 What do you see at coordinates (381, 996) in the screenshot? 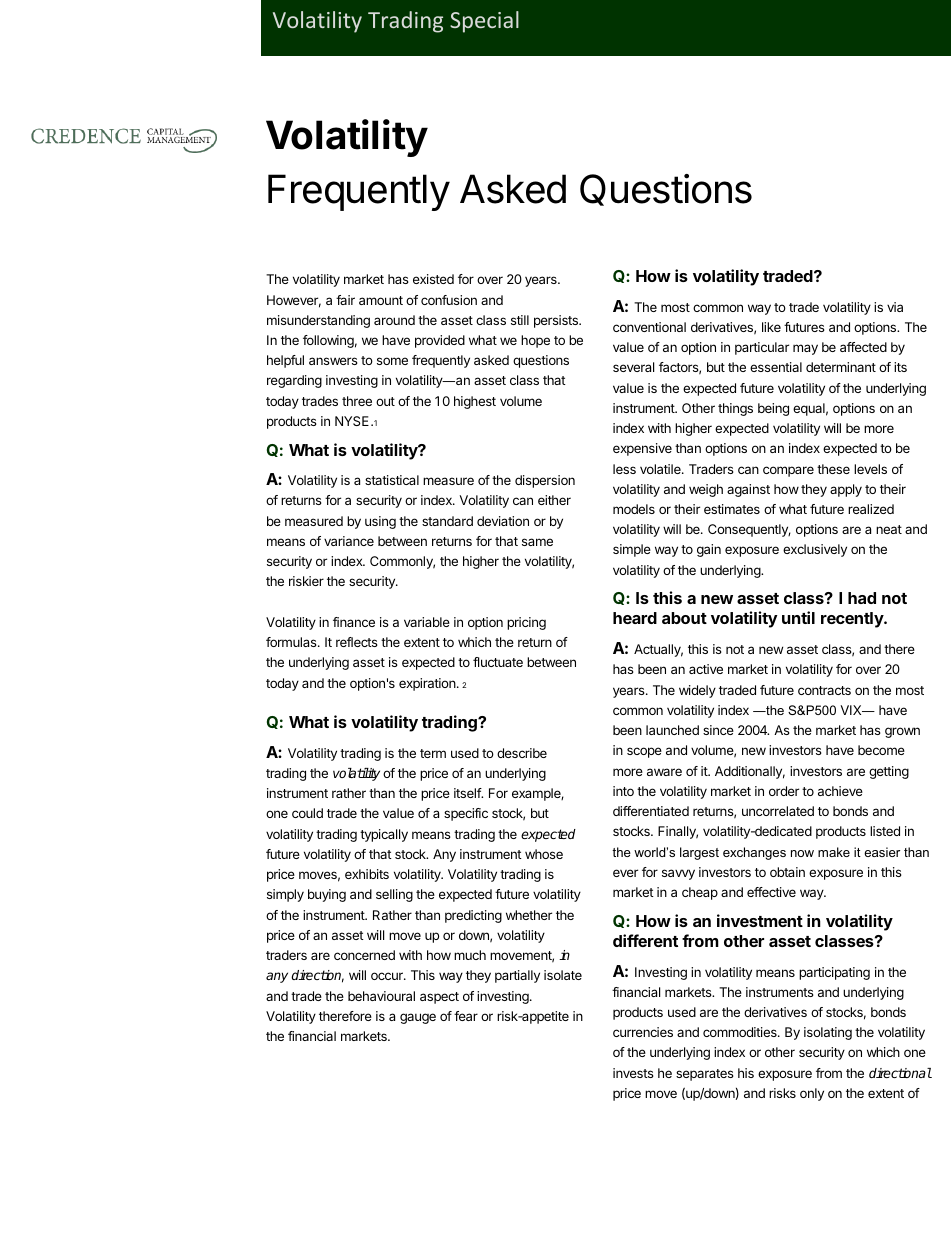
I see `behavioural` at bounding box center [381, 996].
